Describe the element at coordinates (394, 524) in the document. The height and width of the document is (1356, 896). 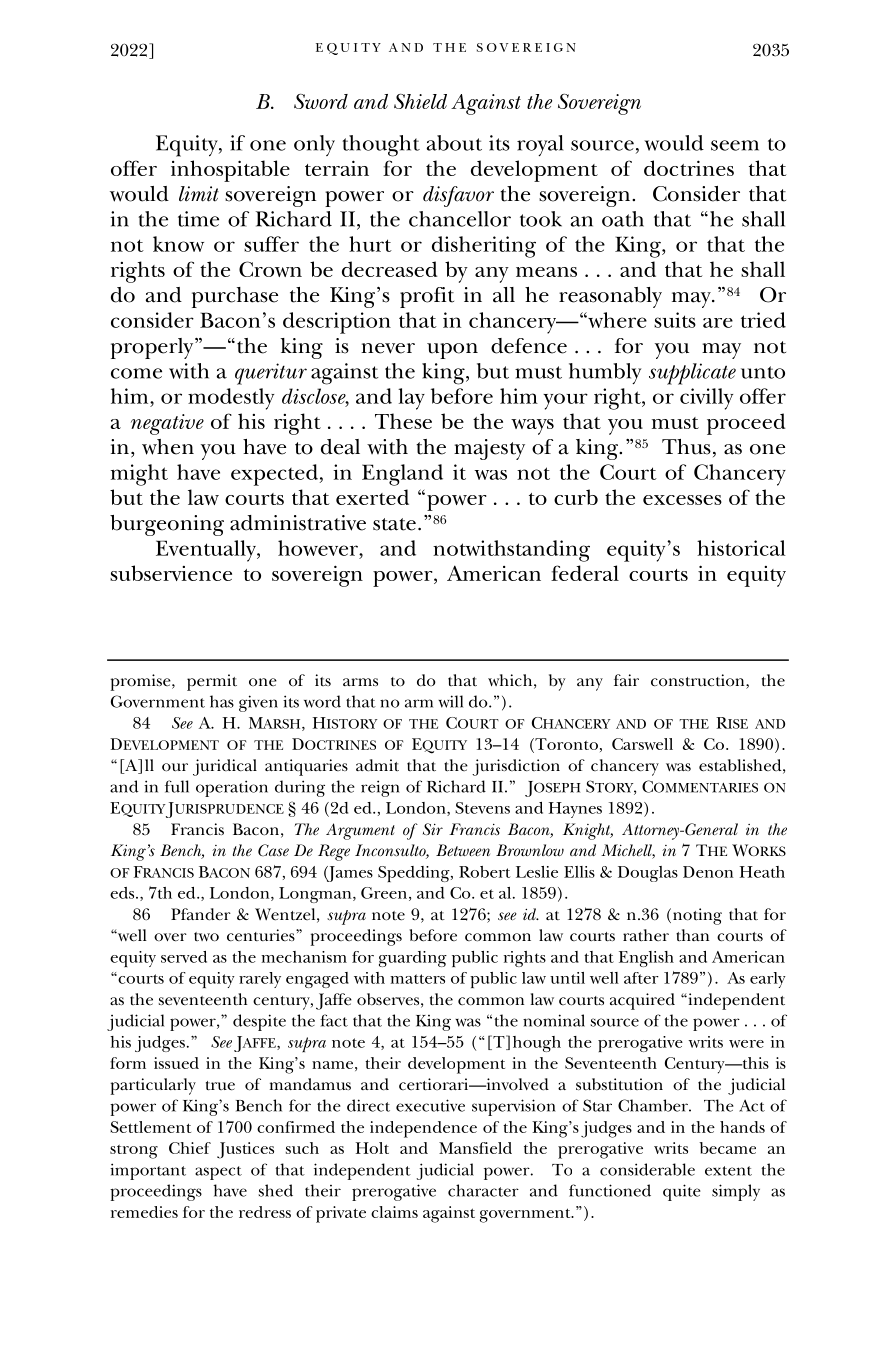
I see `state` at that location.
